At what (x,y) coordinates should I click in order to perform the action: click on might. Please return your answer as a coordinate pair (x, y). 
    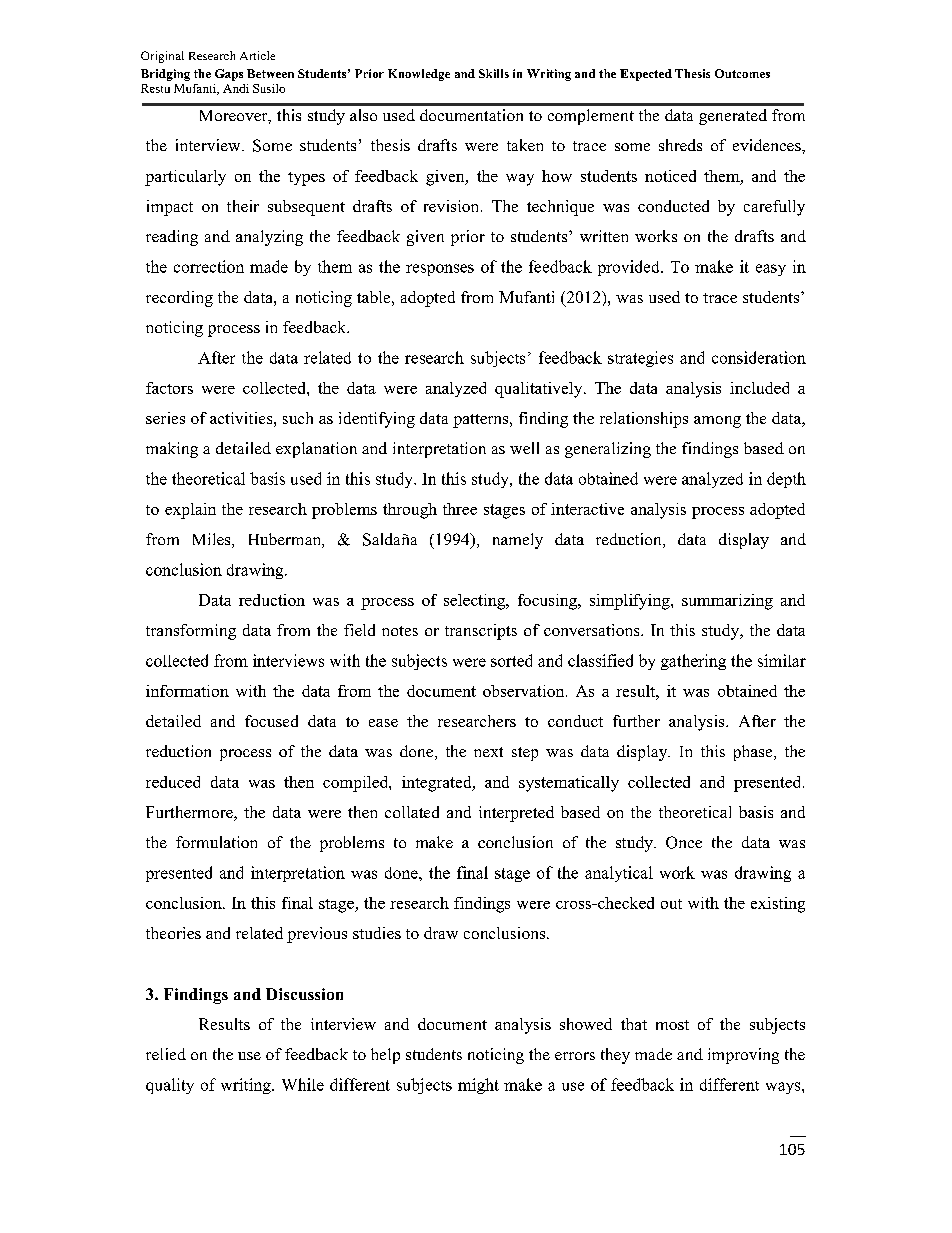
    Looking at the image, I should click on (478, 1086).
